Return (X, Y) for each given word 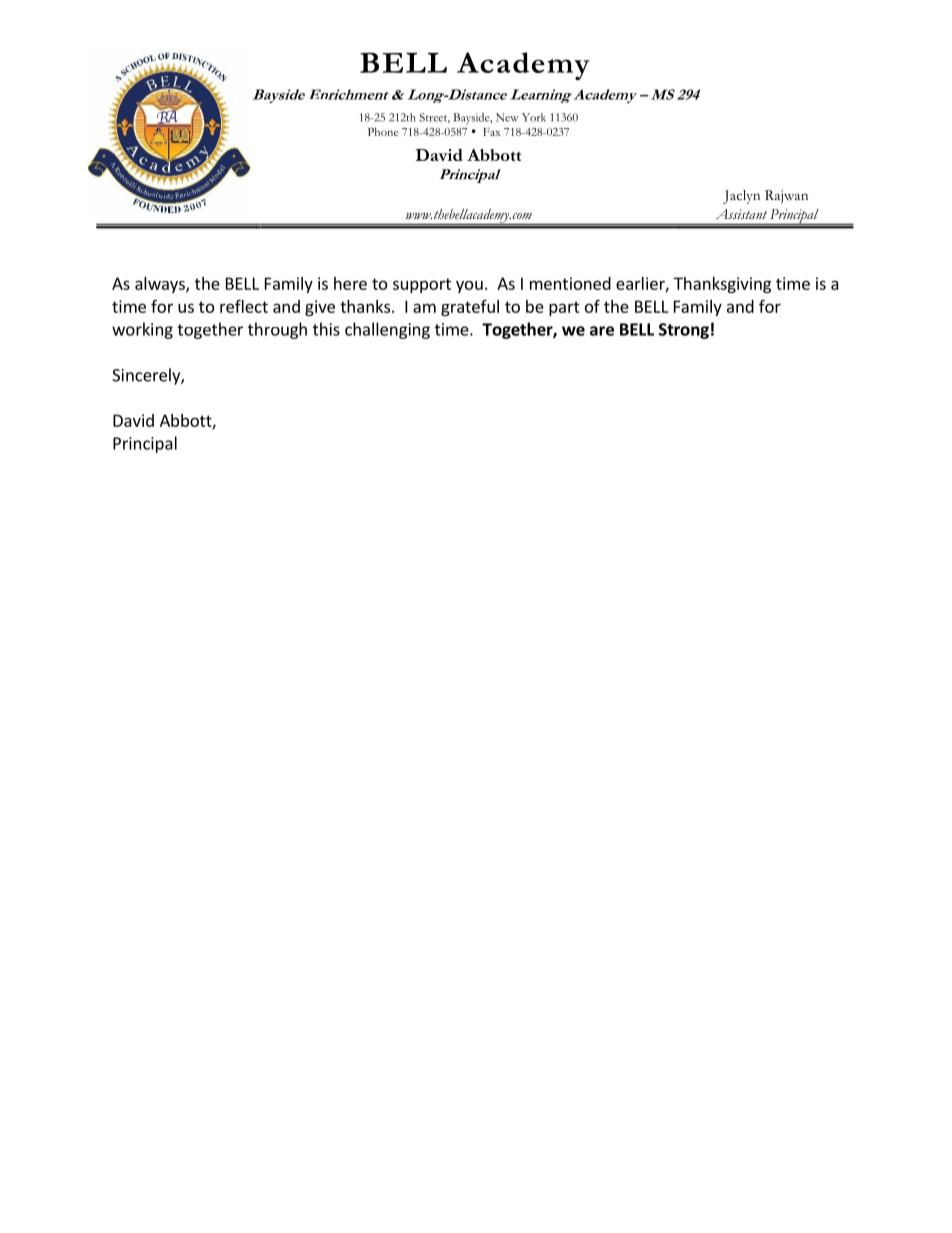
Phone (383, 131)
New (507, 117)
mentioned (570, 283)
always (161, 285)
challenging (387, 330)
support (422, 285)
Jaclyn (741, 197)
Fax (491, 132)
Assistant (741, 214)
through (277, 330)
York (534, 117)
